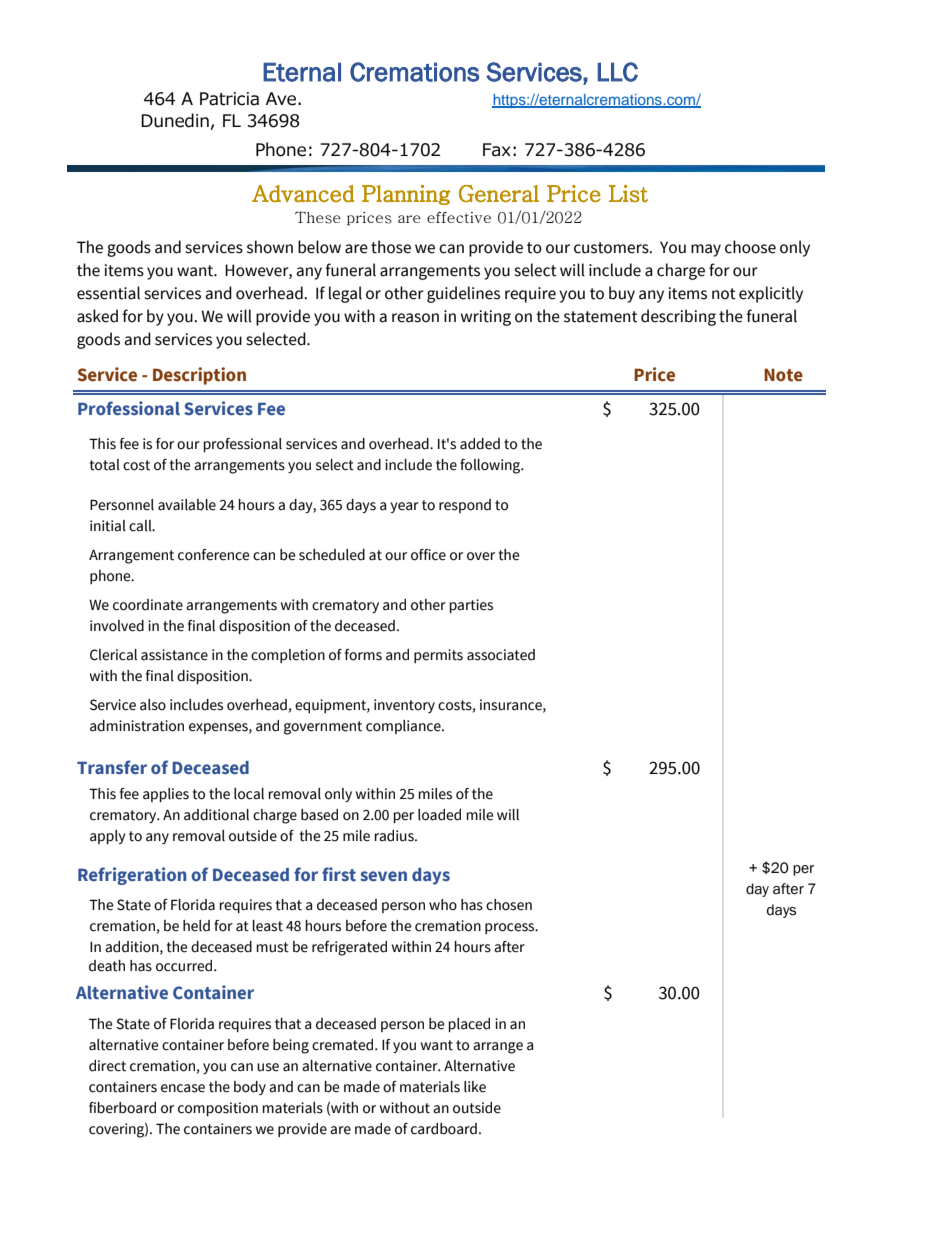 Image resolution: width=952 pixels, height=1233 pixels. I want to click on Dunedin, so click(175, 120).
